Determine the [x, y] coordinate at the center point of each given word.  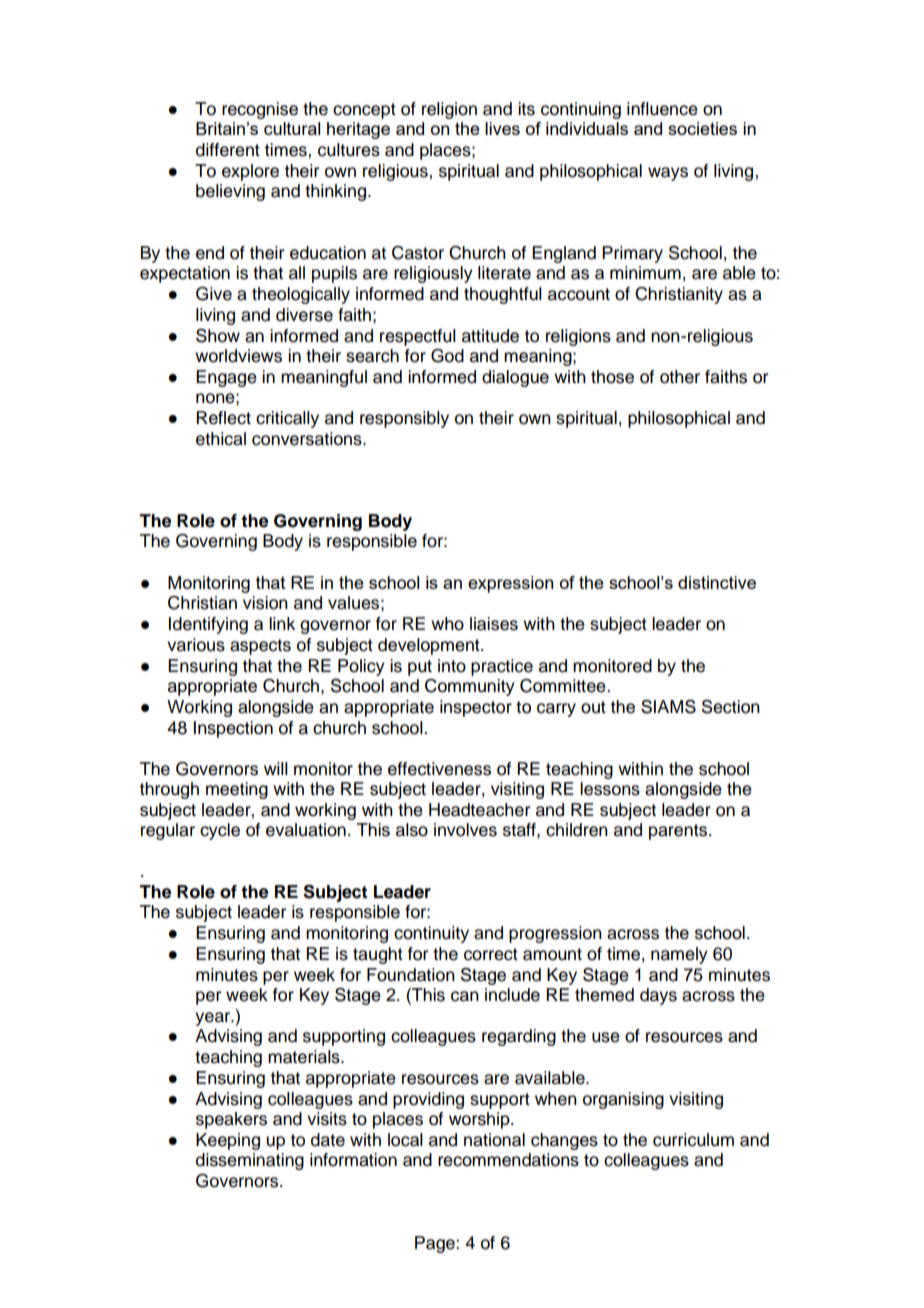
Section [731, 707]
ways [668, 174]
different [228, 150]
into [452, 666]
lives [502, 128]
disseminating [250, 1161]
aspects [260, 647]
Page [436, 1244]
